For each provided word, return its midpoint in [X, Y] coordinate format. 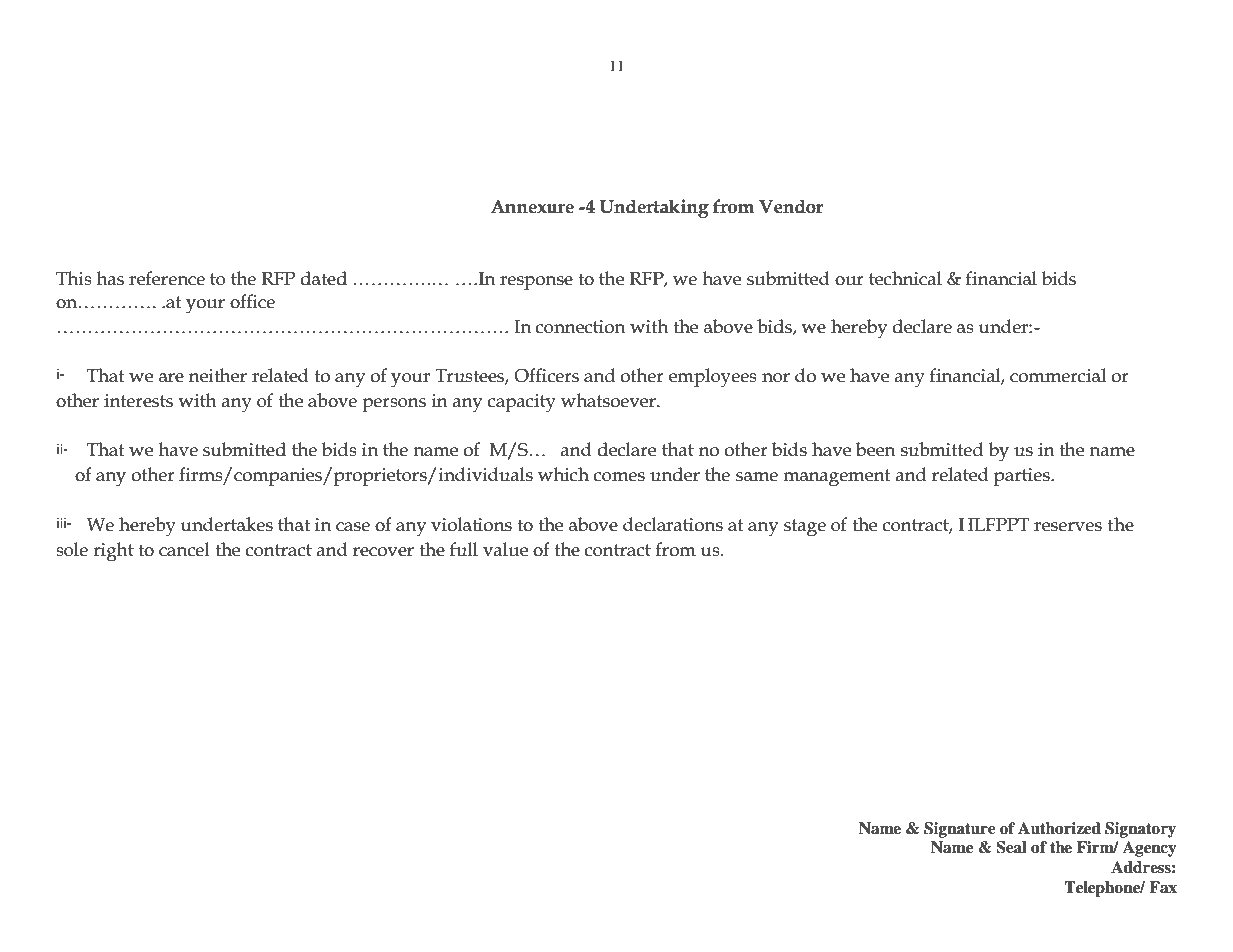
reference [167, 278]
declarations [673, 524]
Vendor [791, 206]
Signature [960, 830]
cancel [184, 549]
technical [905, 278]
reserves [1068, 527]
